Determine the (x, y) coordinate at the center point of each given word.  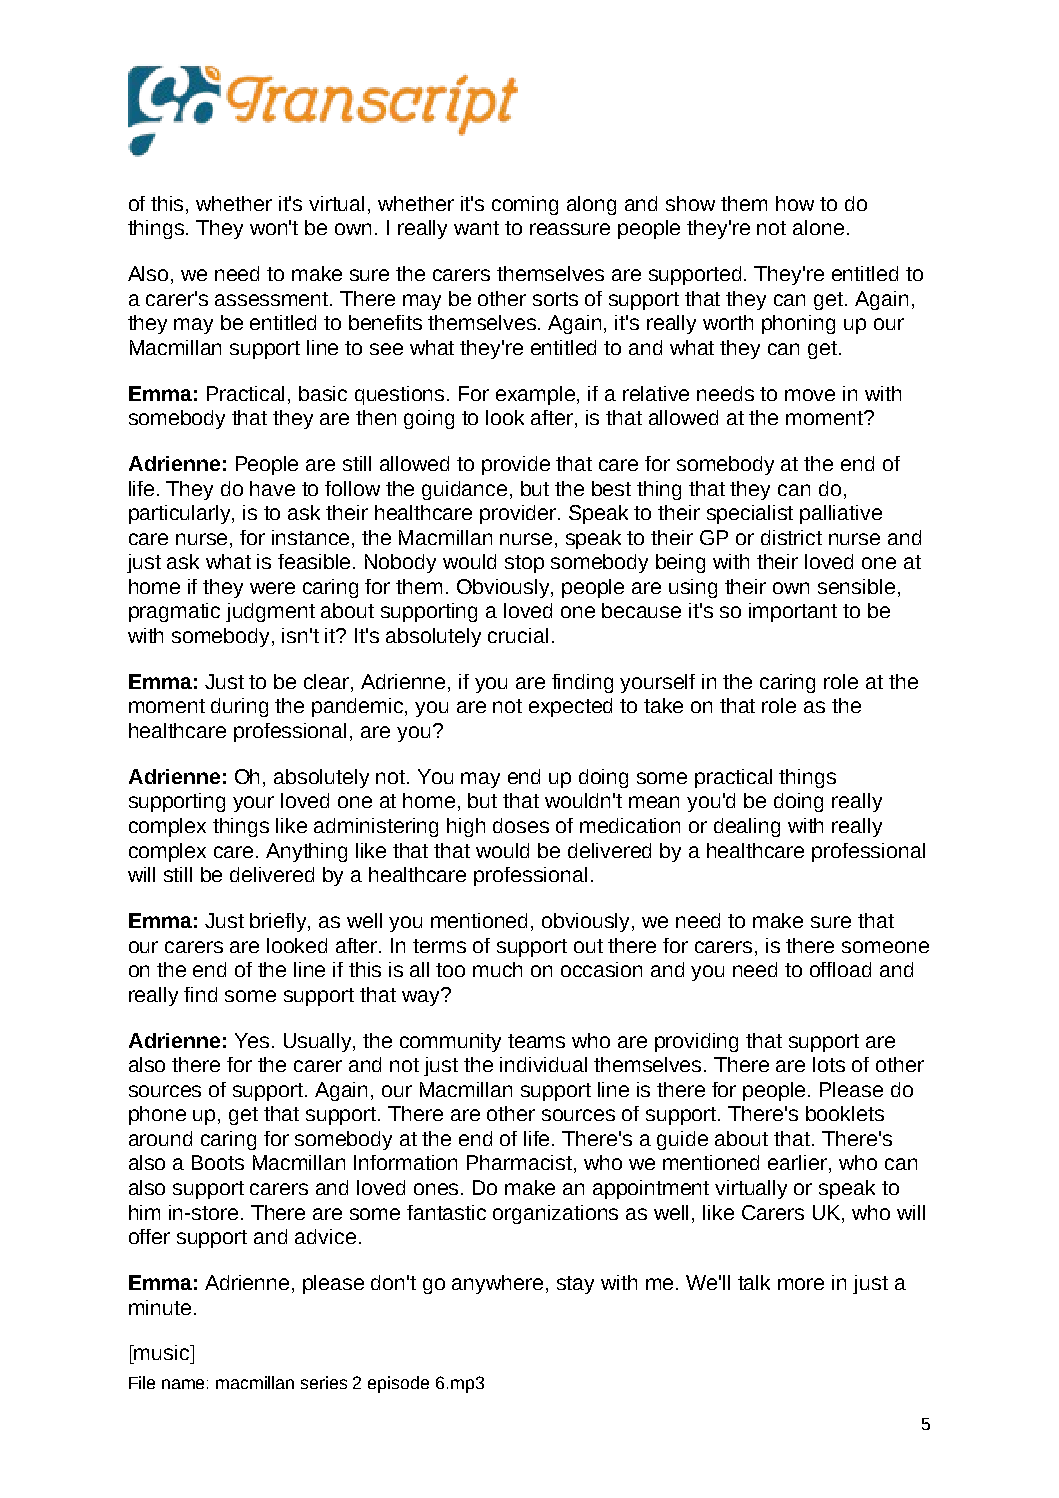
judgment (270, 612)
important (793, 612)
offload (840, 969)
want (476, 228)
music (162, 1352)
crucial (518, 635)
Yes (252, 1040)
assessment (273, 299)
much (497, 969)
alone (818, 227)
